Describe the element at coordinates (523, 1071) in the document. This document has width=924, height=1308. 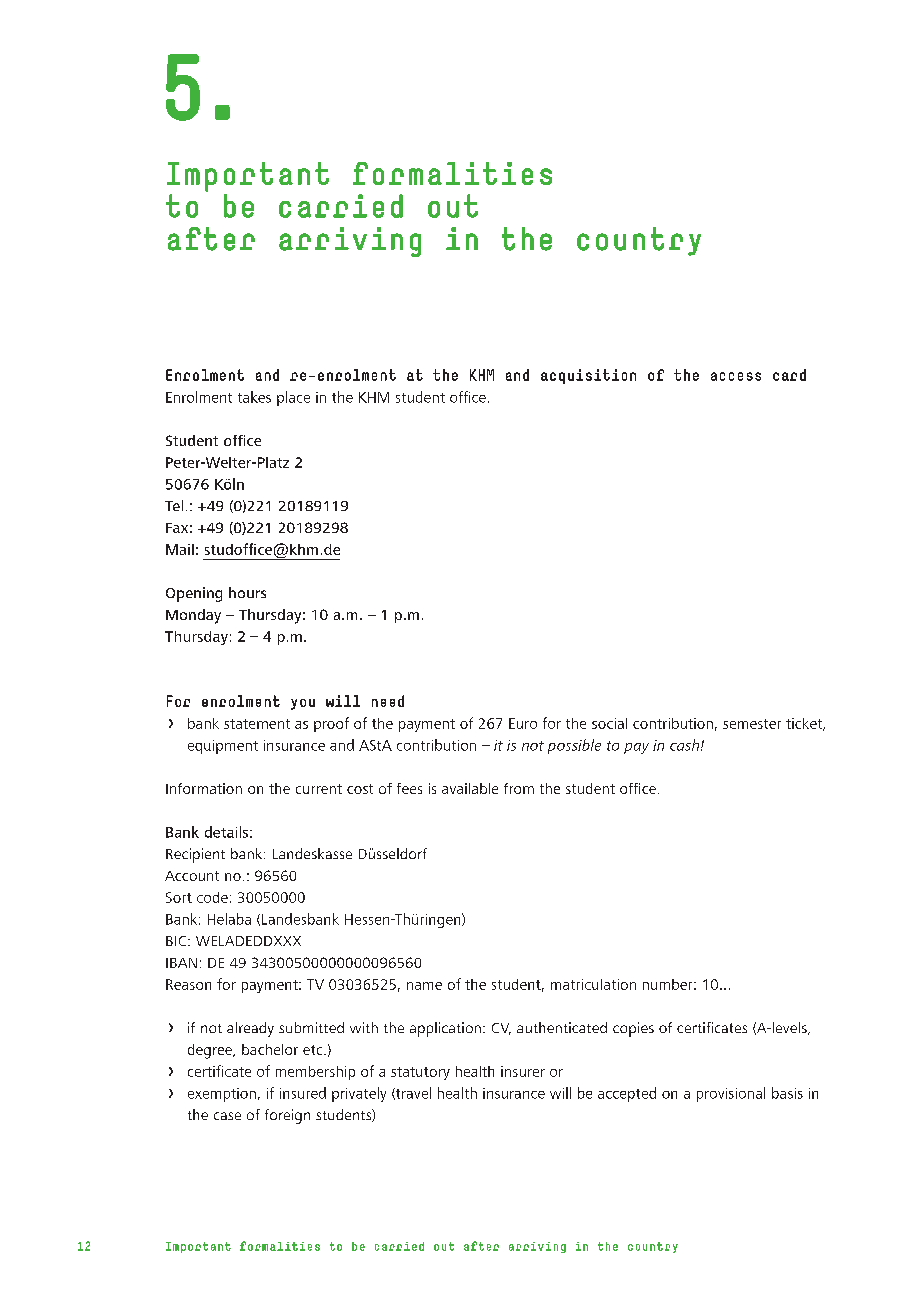
I see `insurer` at that location.
